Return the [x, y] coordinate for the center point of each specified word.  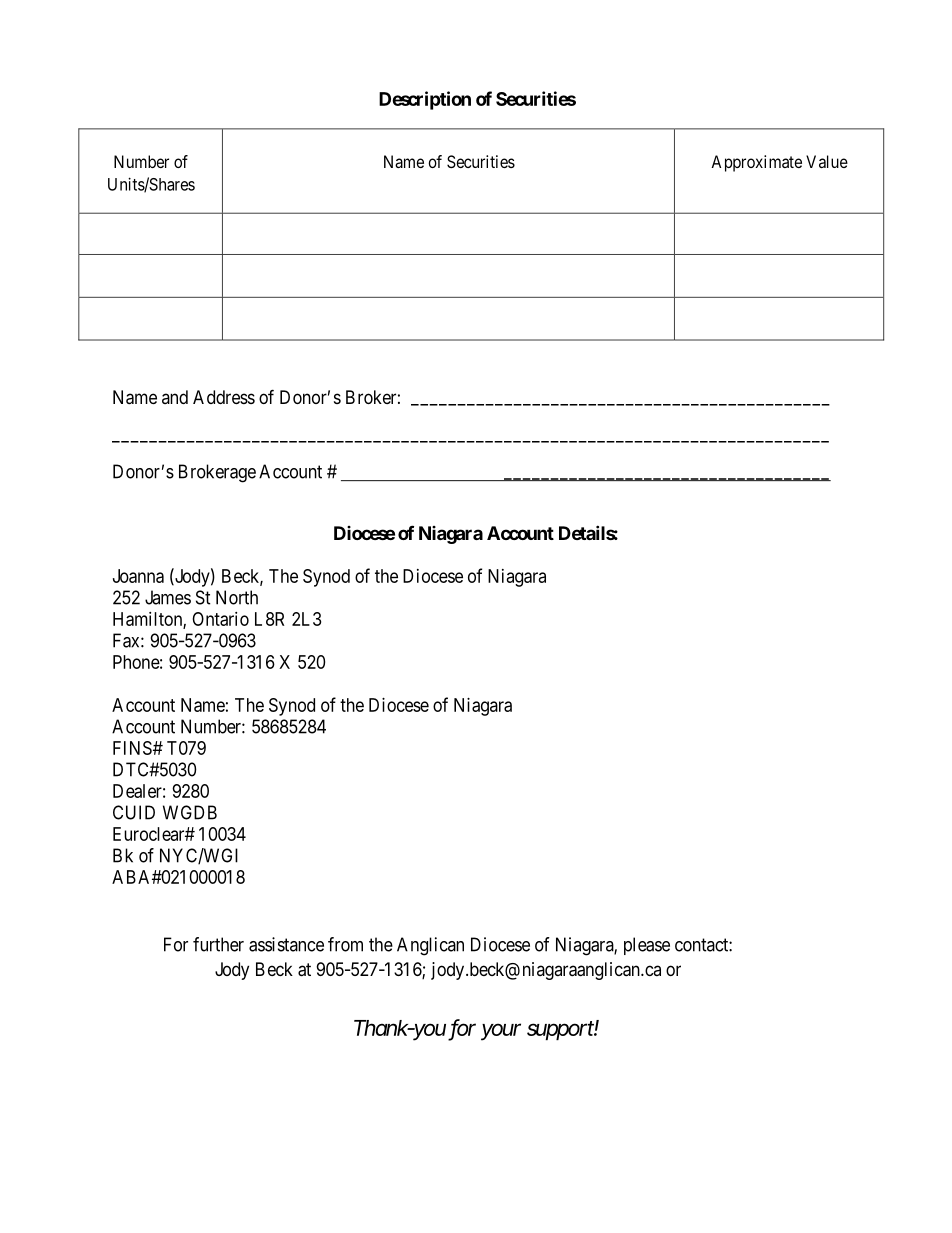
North [237, 597]
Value [827, 161]
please [647, 946]
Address [224, 397]
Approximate [756, 163]
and [175, 397]
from [345, 944]
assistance [286, 944]
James [168, 597]
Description [425, 100]
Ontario [220, 619]
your [501, 1032]
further [218, 944]
